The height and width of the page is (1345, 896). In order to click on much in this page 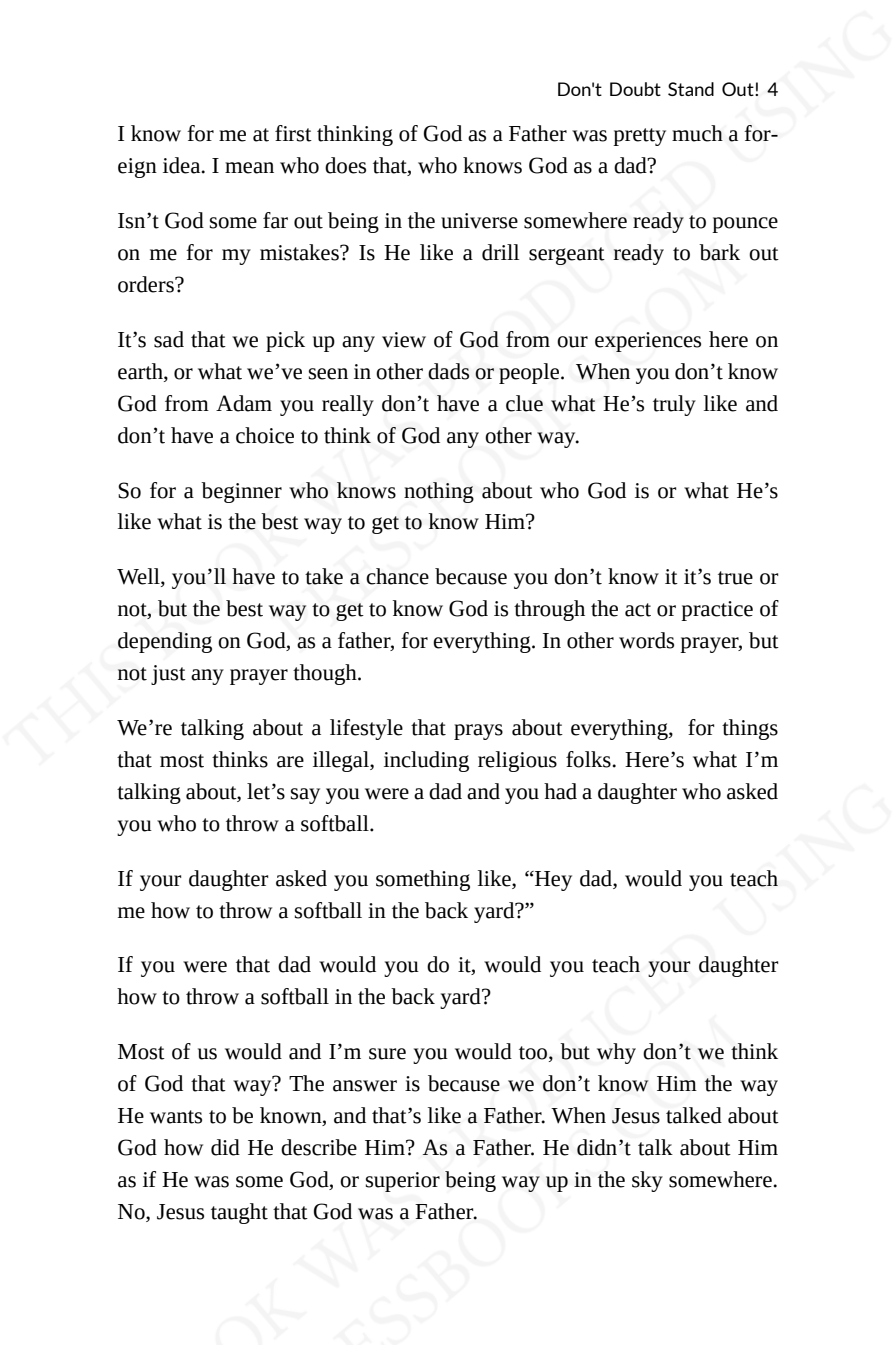, I will do `click(697, 133)`.
